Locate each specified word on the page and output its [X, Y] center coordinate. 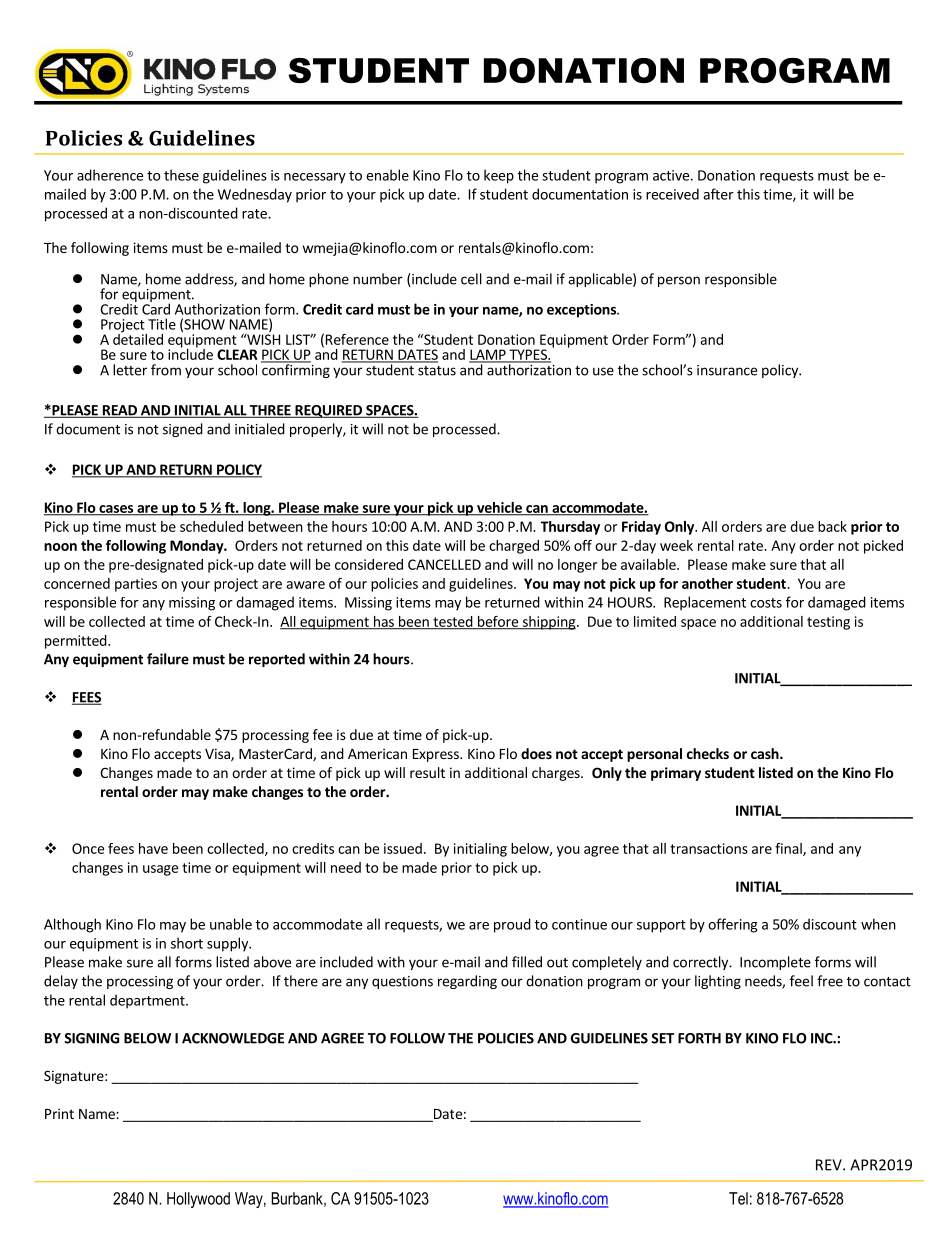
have [153, 848]
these [181, 175]
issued [403, 848]
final [789, 849]
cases [116, 510]
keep [499, 176]
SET [662, 1038]
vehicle [499, 508]
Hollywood [198, 1200]
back [832, 526]
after [718, 194]
